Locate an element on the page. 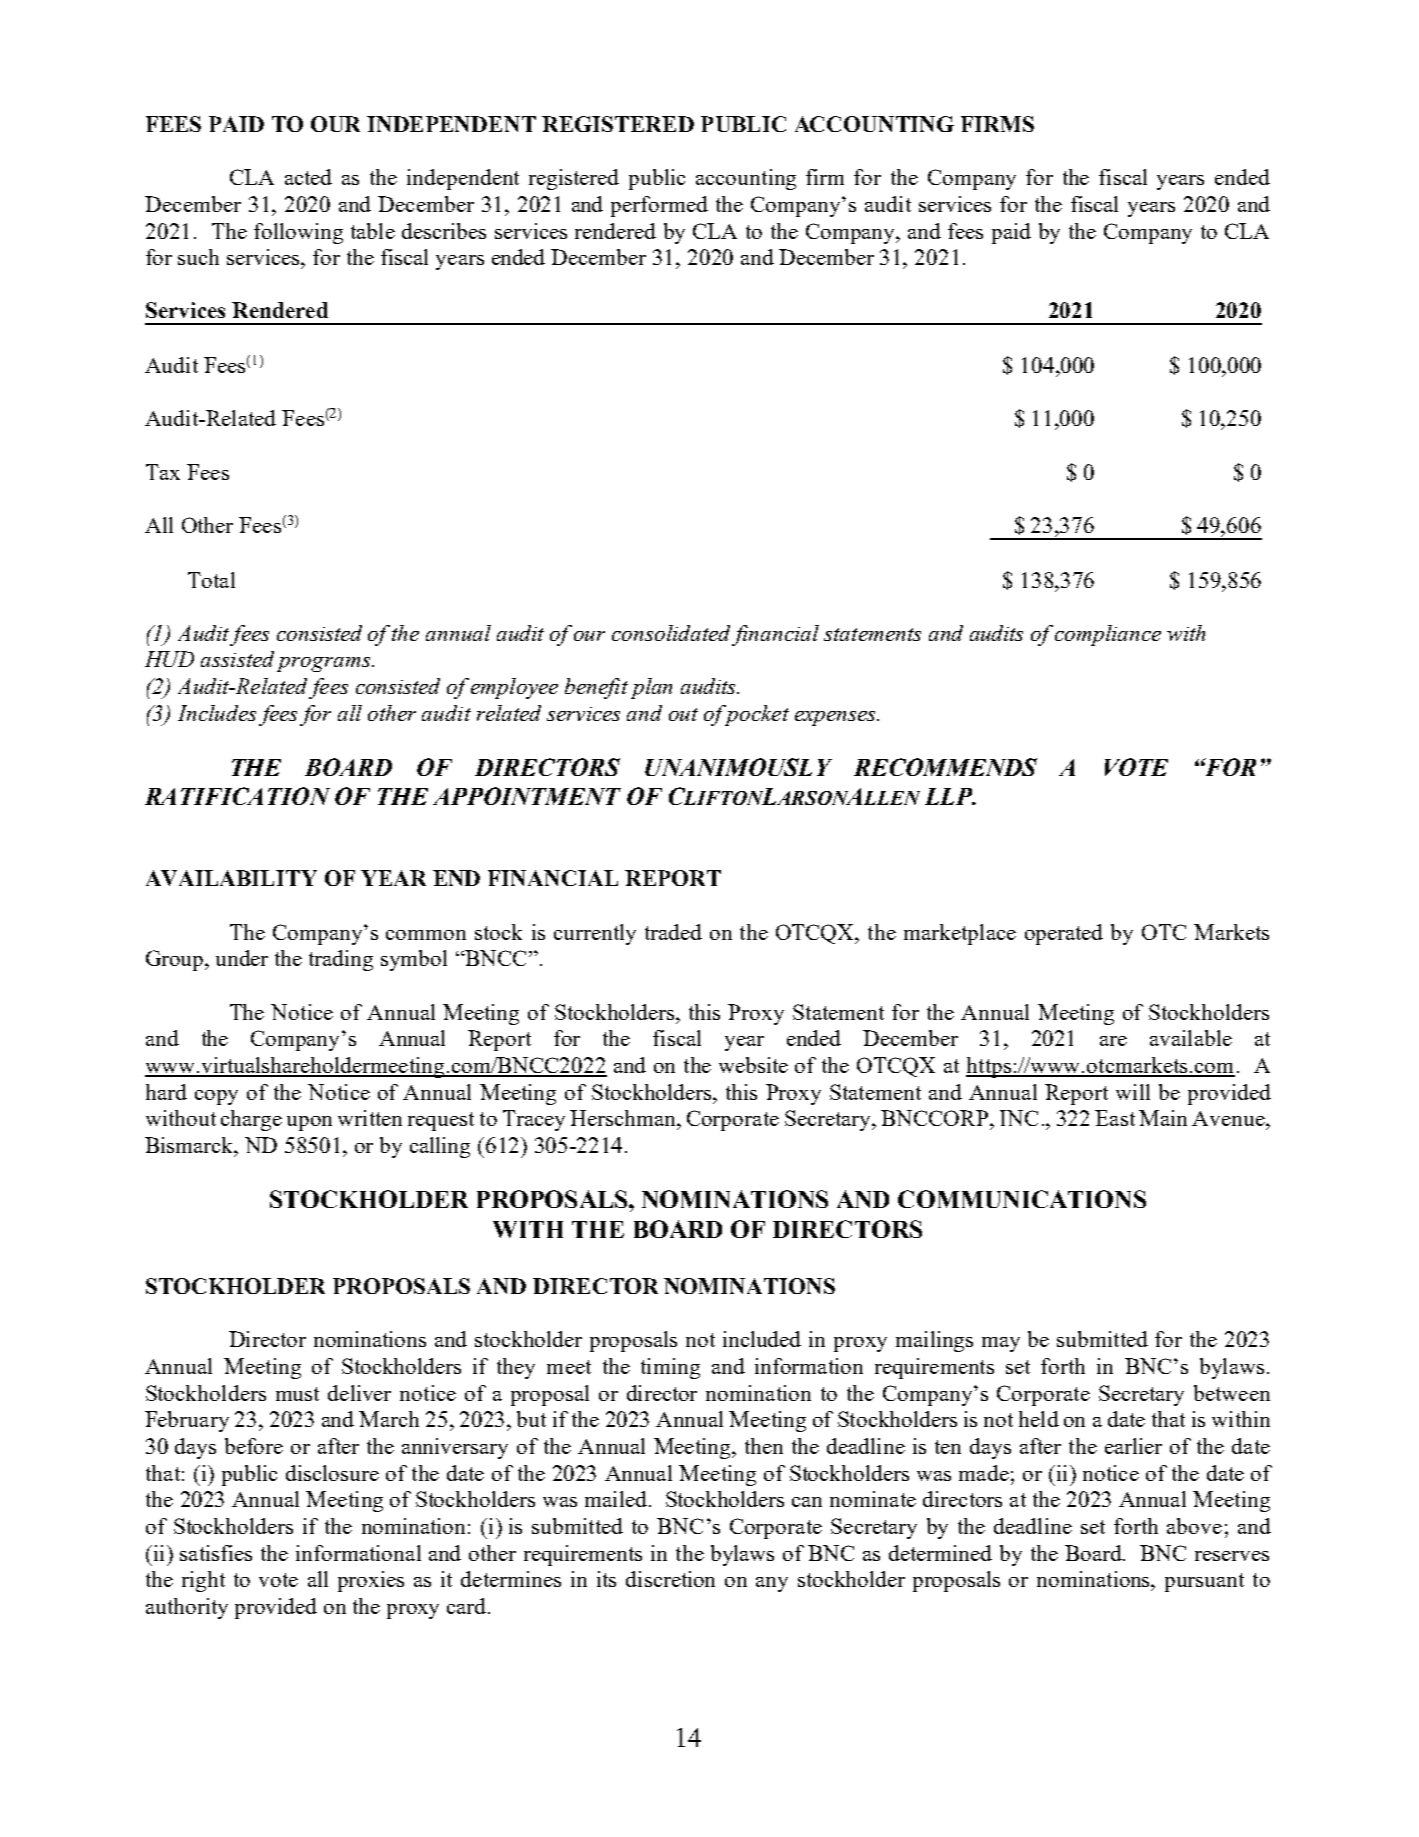 Image resolution: width=1419 pixels, height=1837 pixels. website is located at coordinates (753, 1065).
